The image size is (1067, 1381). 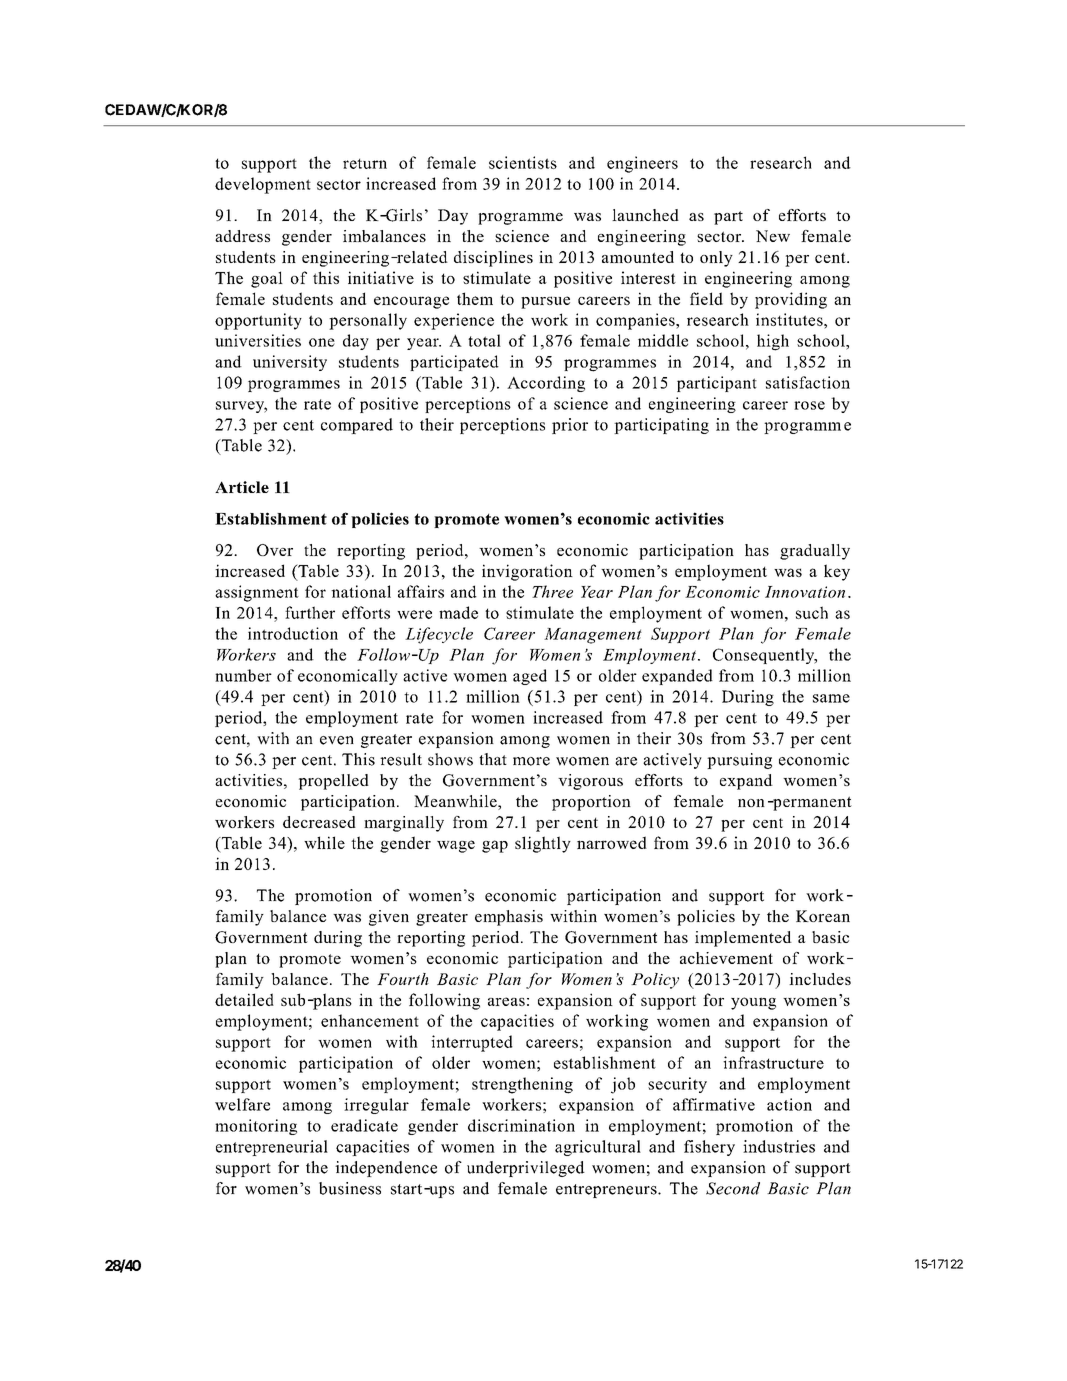 I want to click on development, so click(x=263, y=185).
